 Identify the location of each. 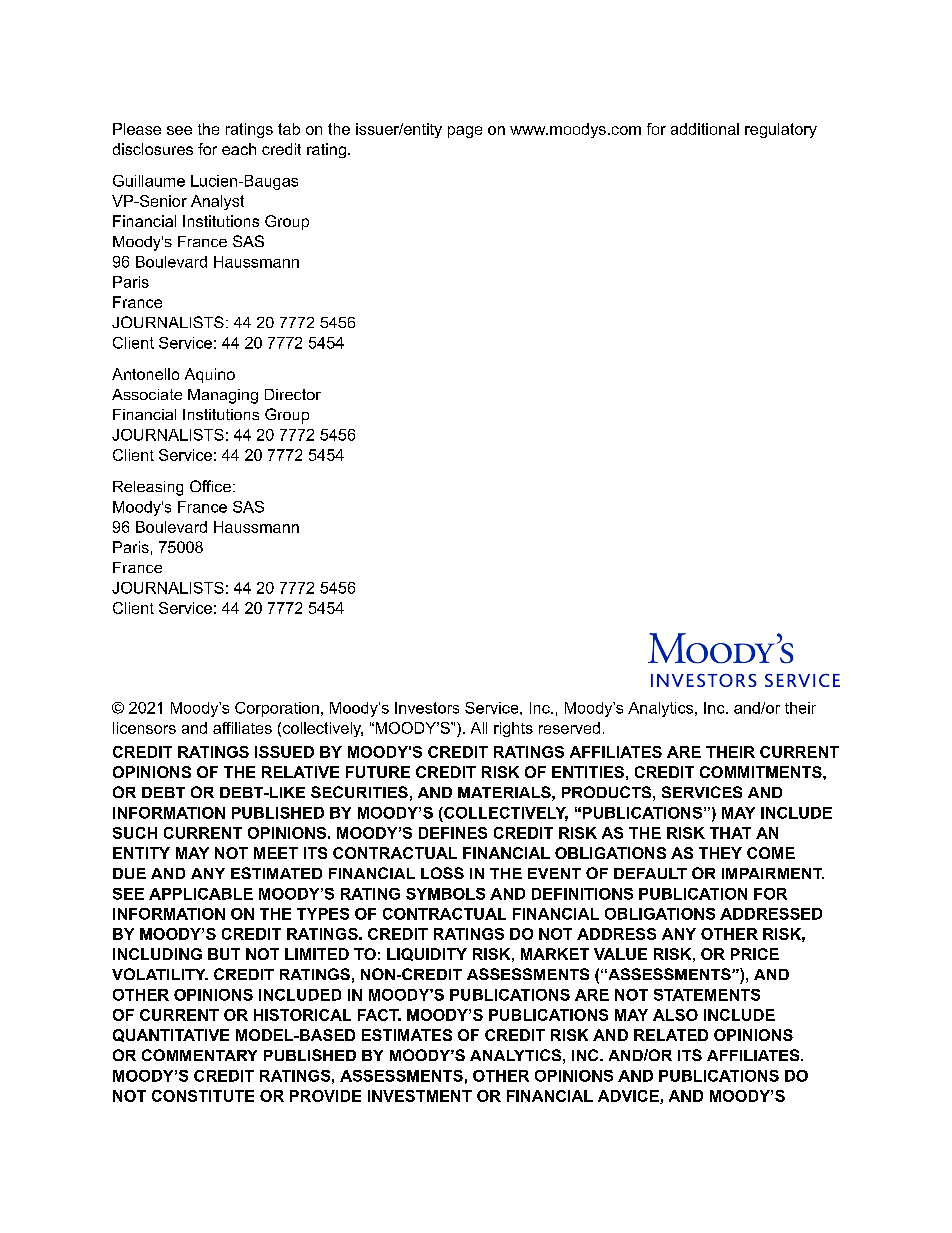
(239, 149).
